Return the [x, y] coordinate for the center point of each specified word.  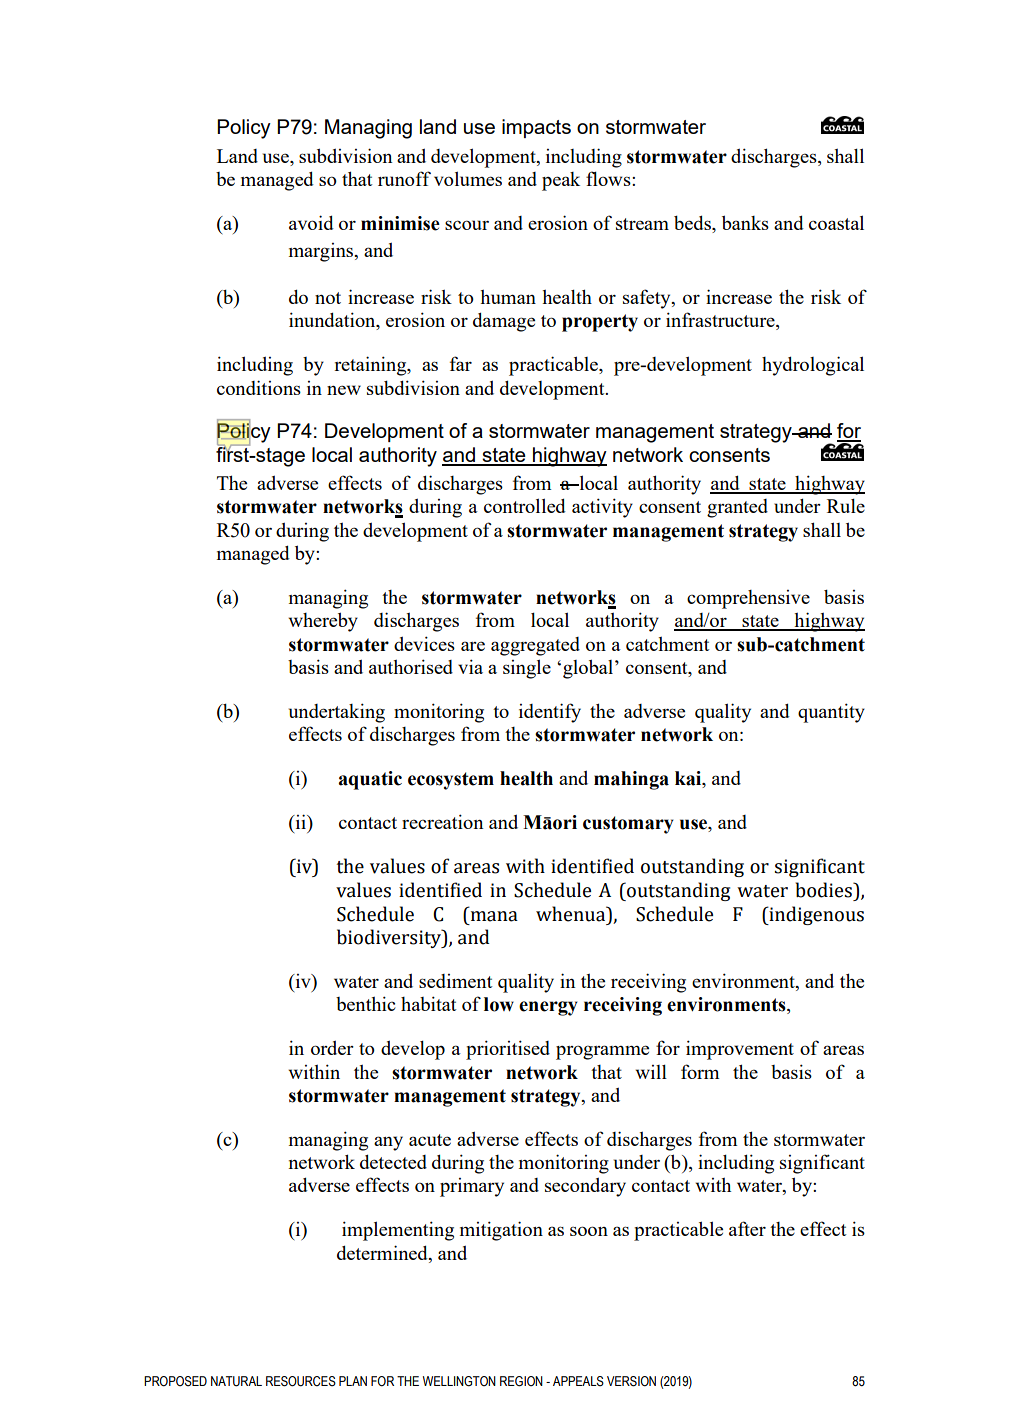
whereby [323, 622]
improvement [740, 1050]
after [747, 1228]
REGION [521, 1381]
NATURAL [236, 1381]
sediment [455, 981]
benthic [366, 1003]
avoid [311, 222]
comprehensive [748, 599]
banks [745, 222]
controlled [525, 505]
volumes [468, 178]
